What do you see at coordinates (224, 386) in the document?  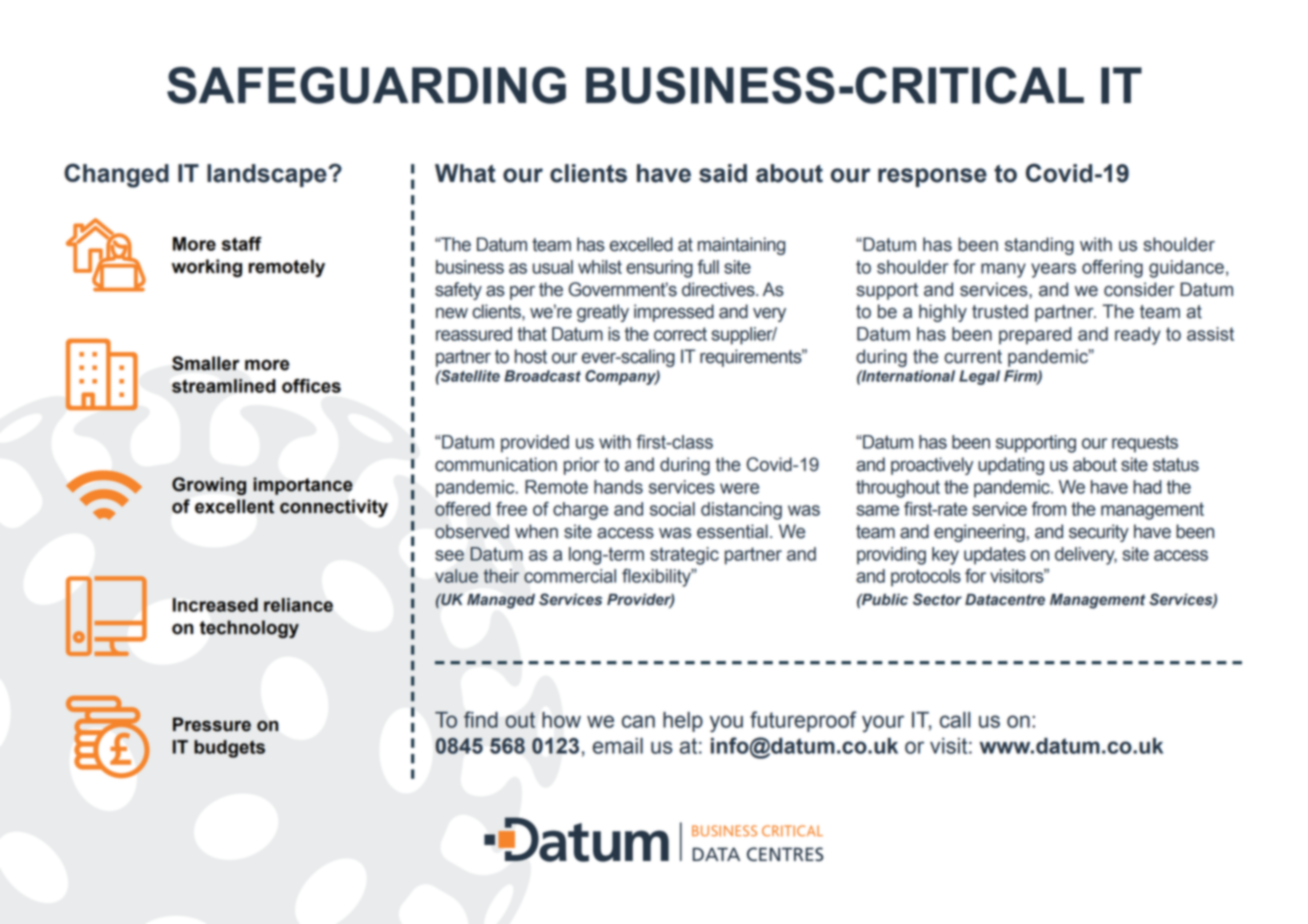 I see `streamlined` at bounding box center [224, 386].
